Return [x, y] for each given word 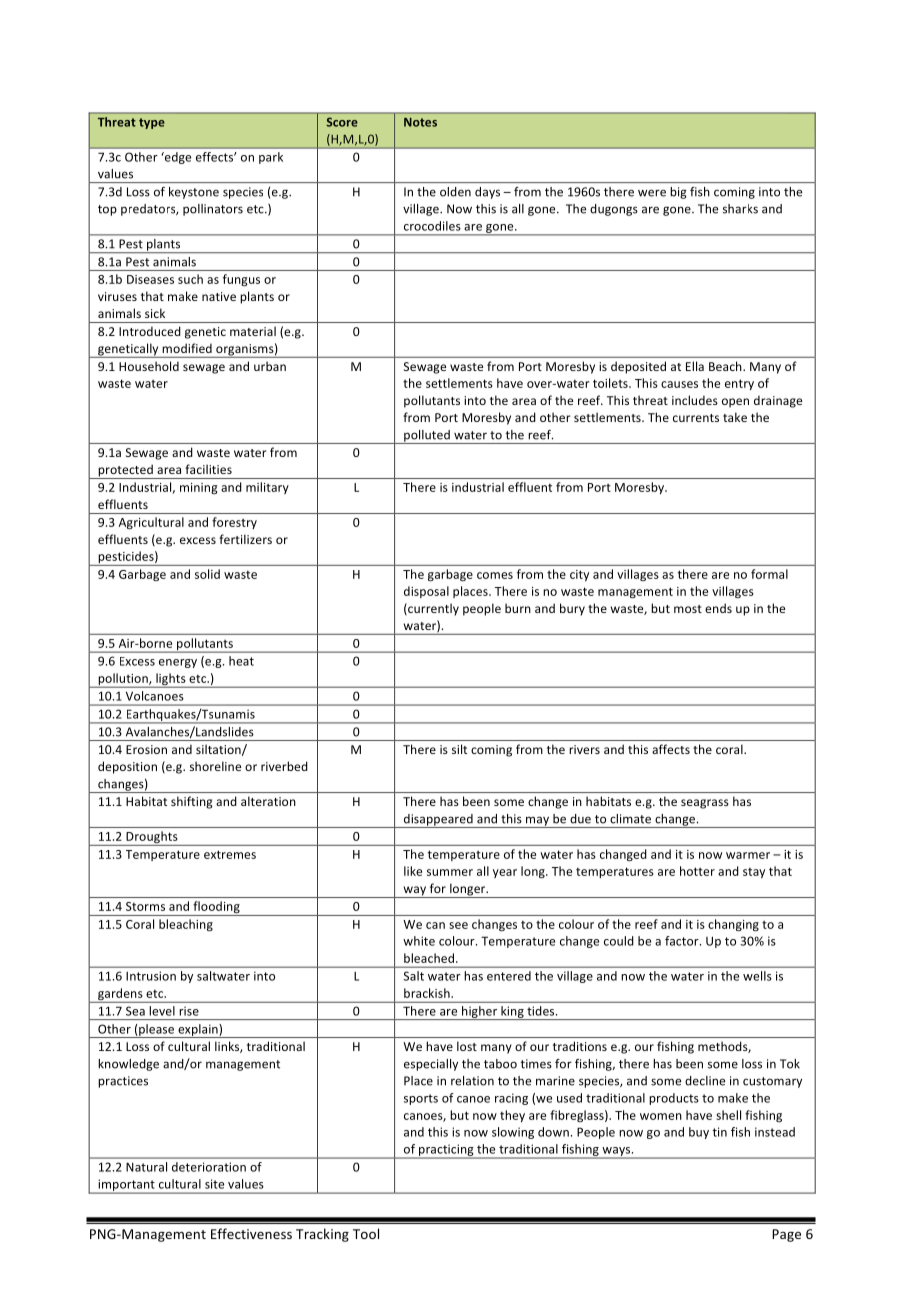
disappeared [438, 821]
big [678, 193]
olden [455, 192]
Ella [695, 366]
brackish [428, 993]
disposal [426, 592]
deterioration [209, 1167]
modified [187, 348]
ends [718, 608]
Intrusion [151, 976]
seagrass [705, 804]
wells [757, 976]
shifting [192, 802]
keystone [194, 193]
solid [207, 574]
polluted [427, 437]
